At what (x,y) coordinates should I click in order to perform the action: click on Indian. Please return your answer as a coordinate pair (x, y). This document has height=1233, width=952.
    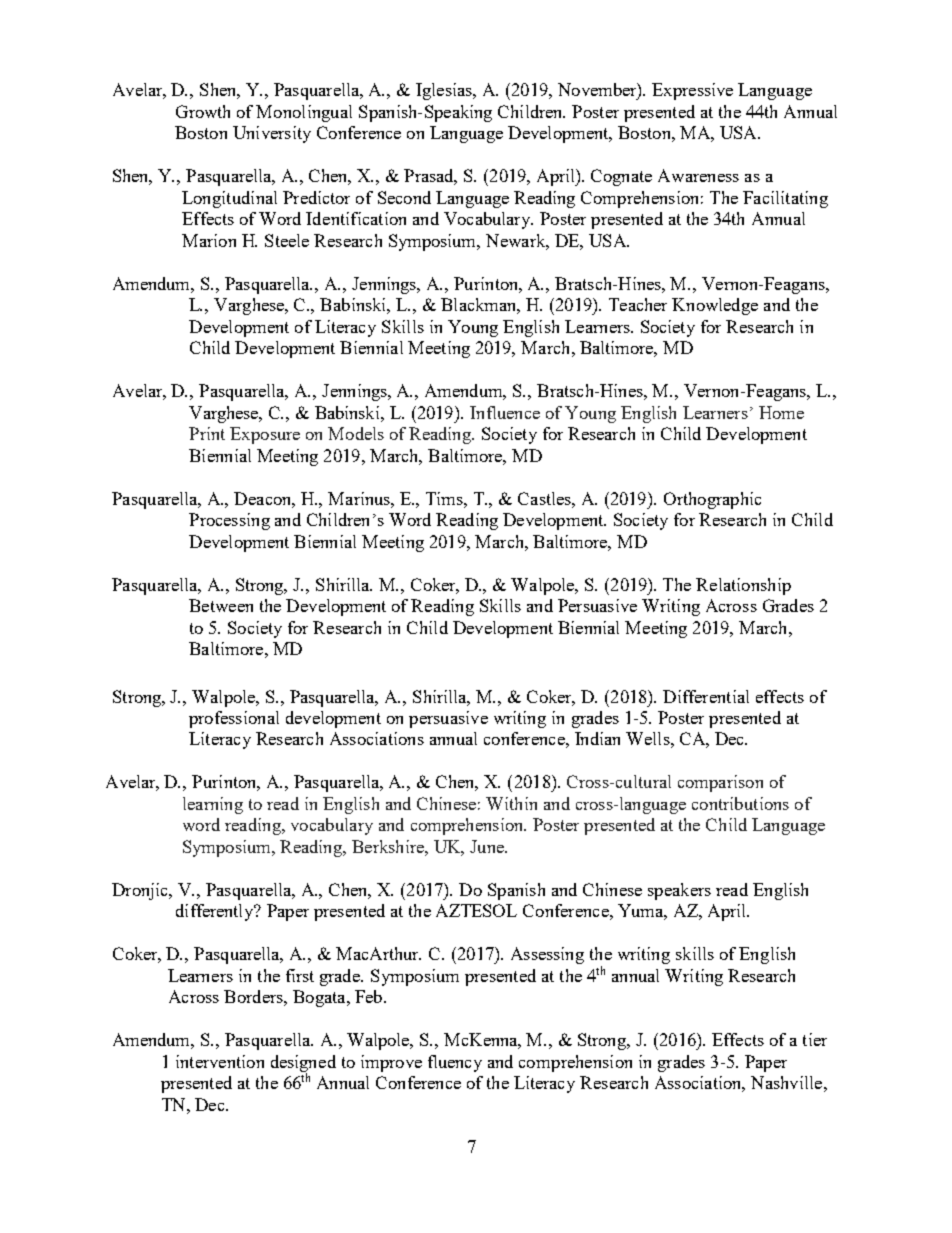
    Looking at the image, I should click on (597, 738).
